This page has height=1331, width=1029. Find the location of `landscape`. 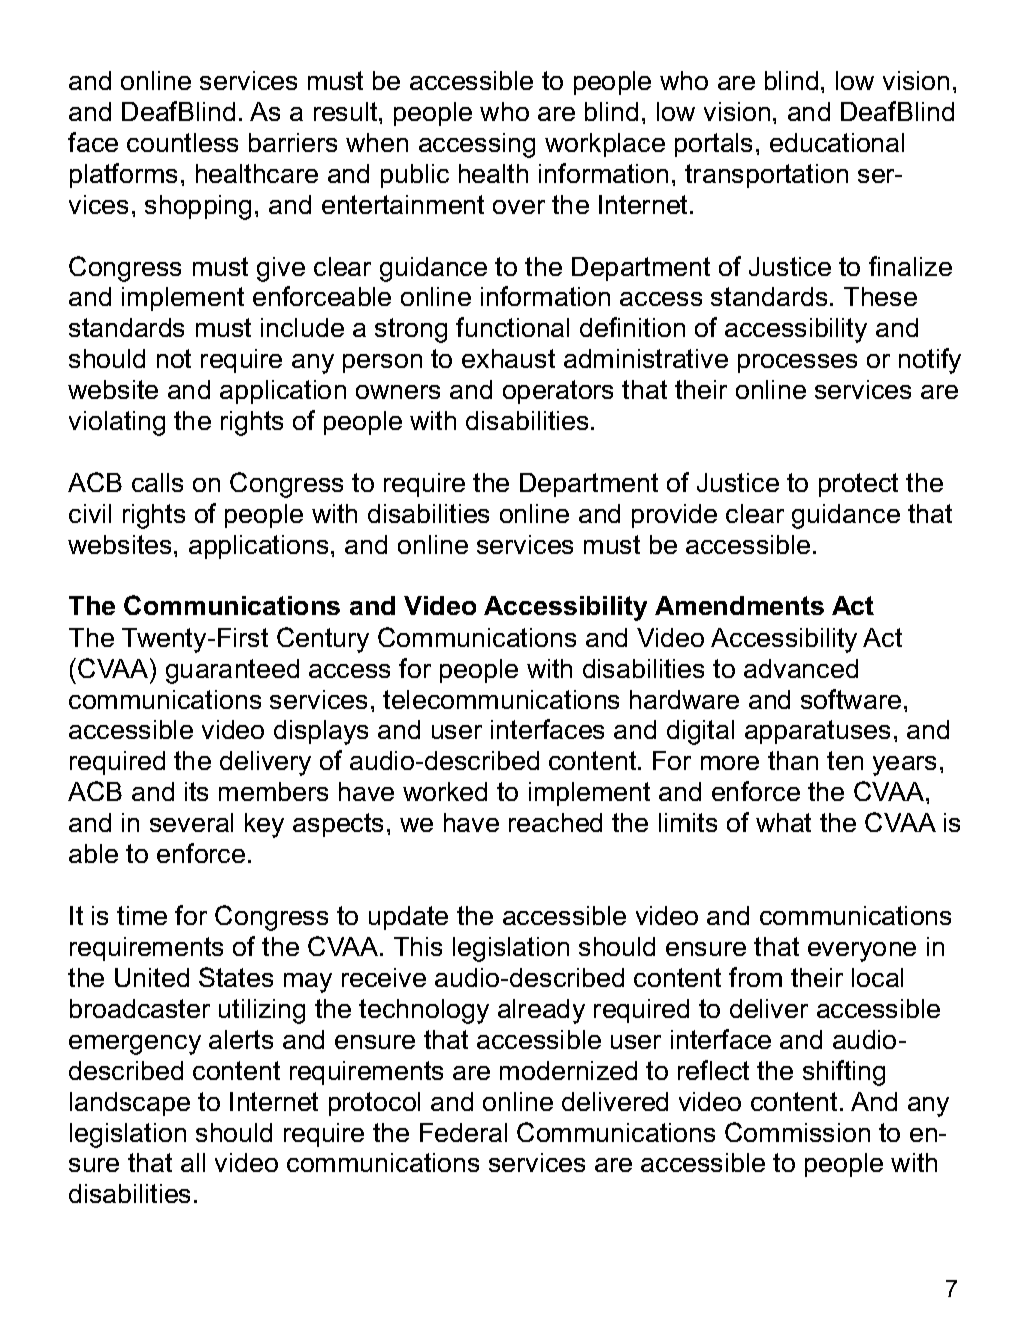

landscape is located at coordinates (130, 1104).
